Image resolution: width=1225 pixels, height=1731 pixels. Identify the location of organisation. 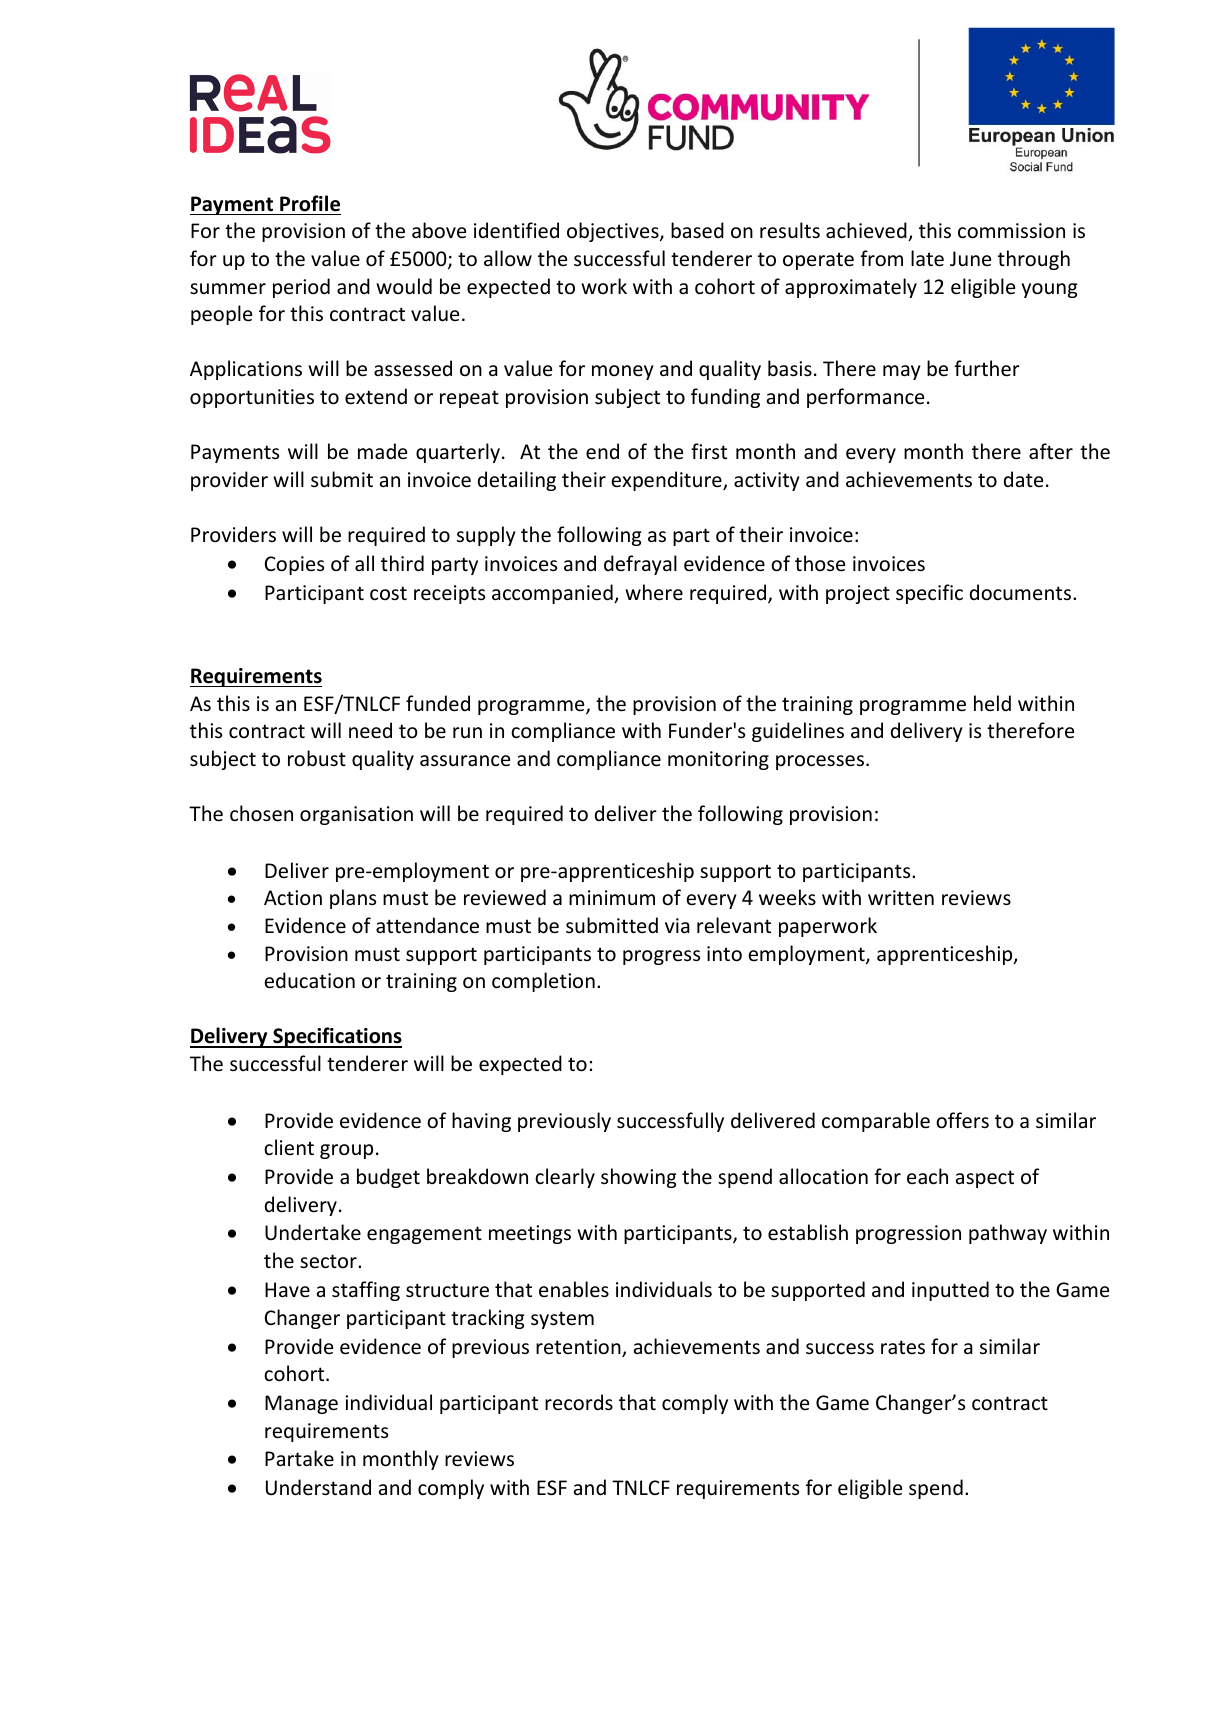
(356, 815).
